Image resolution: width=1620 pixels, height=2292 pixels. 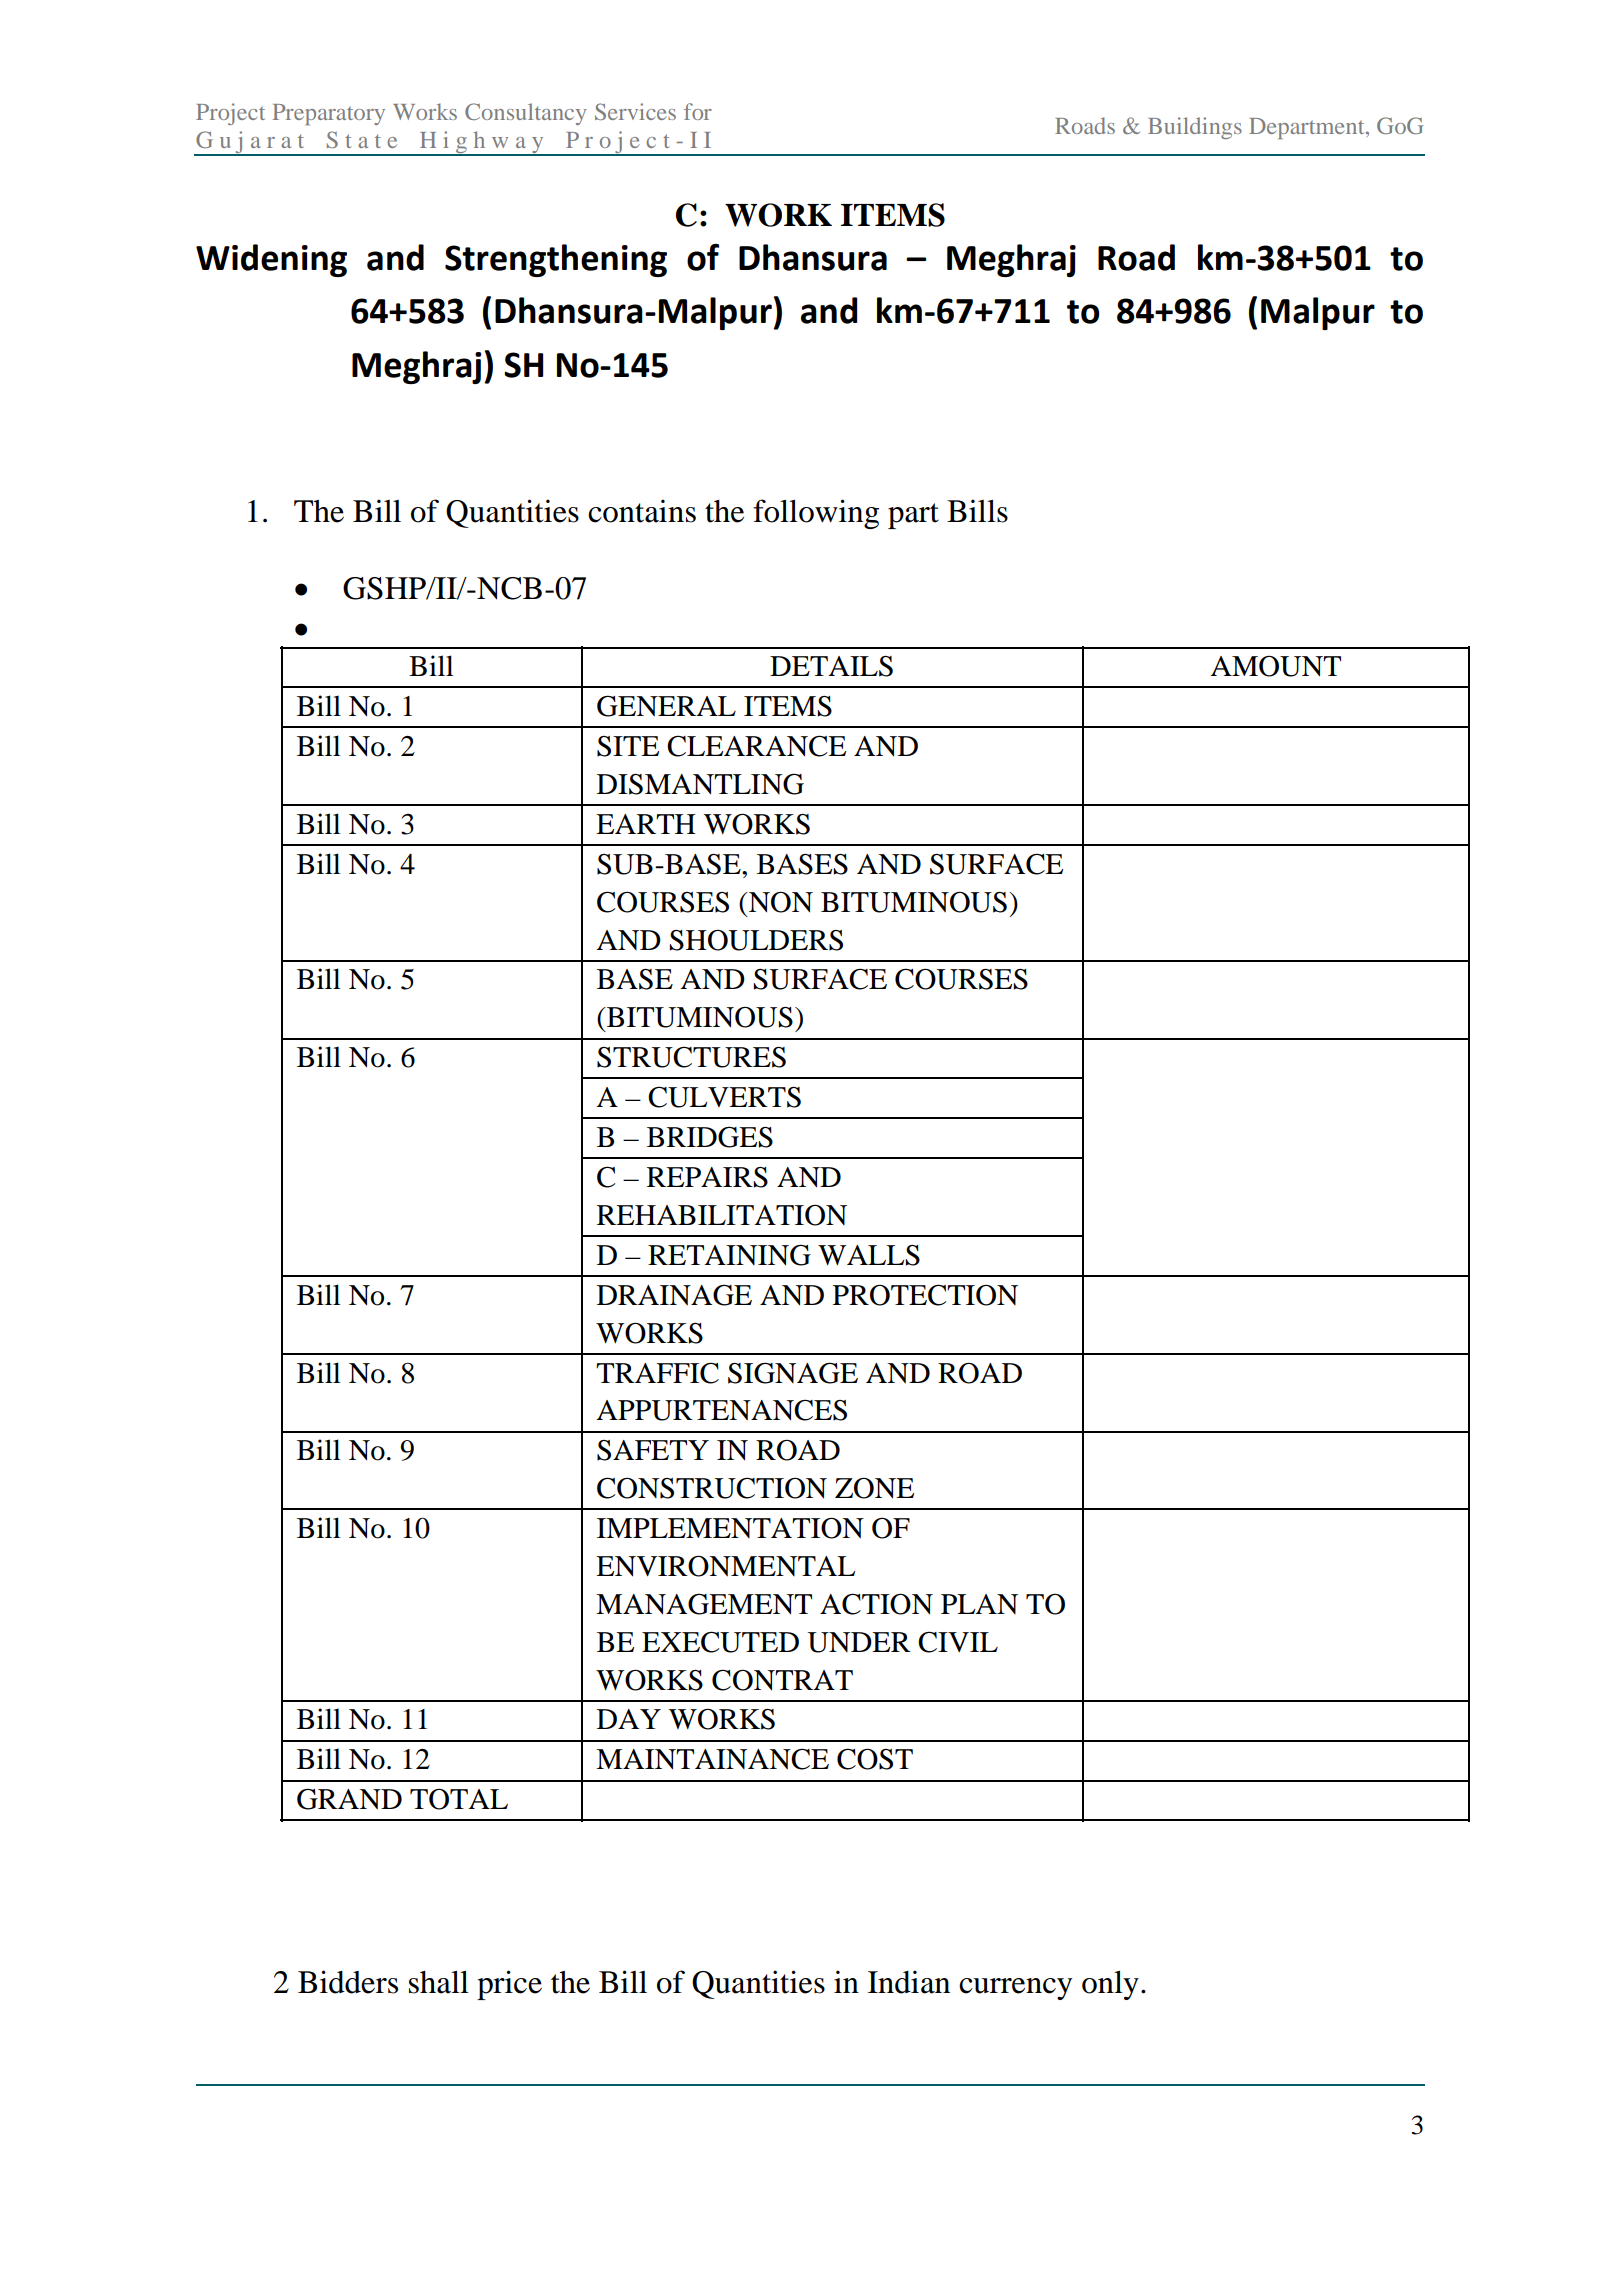 I want to click on CONSTRUCTION, so click(x=712, y=1488).
